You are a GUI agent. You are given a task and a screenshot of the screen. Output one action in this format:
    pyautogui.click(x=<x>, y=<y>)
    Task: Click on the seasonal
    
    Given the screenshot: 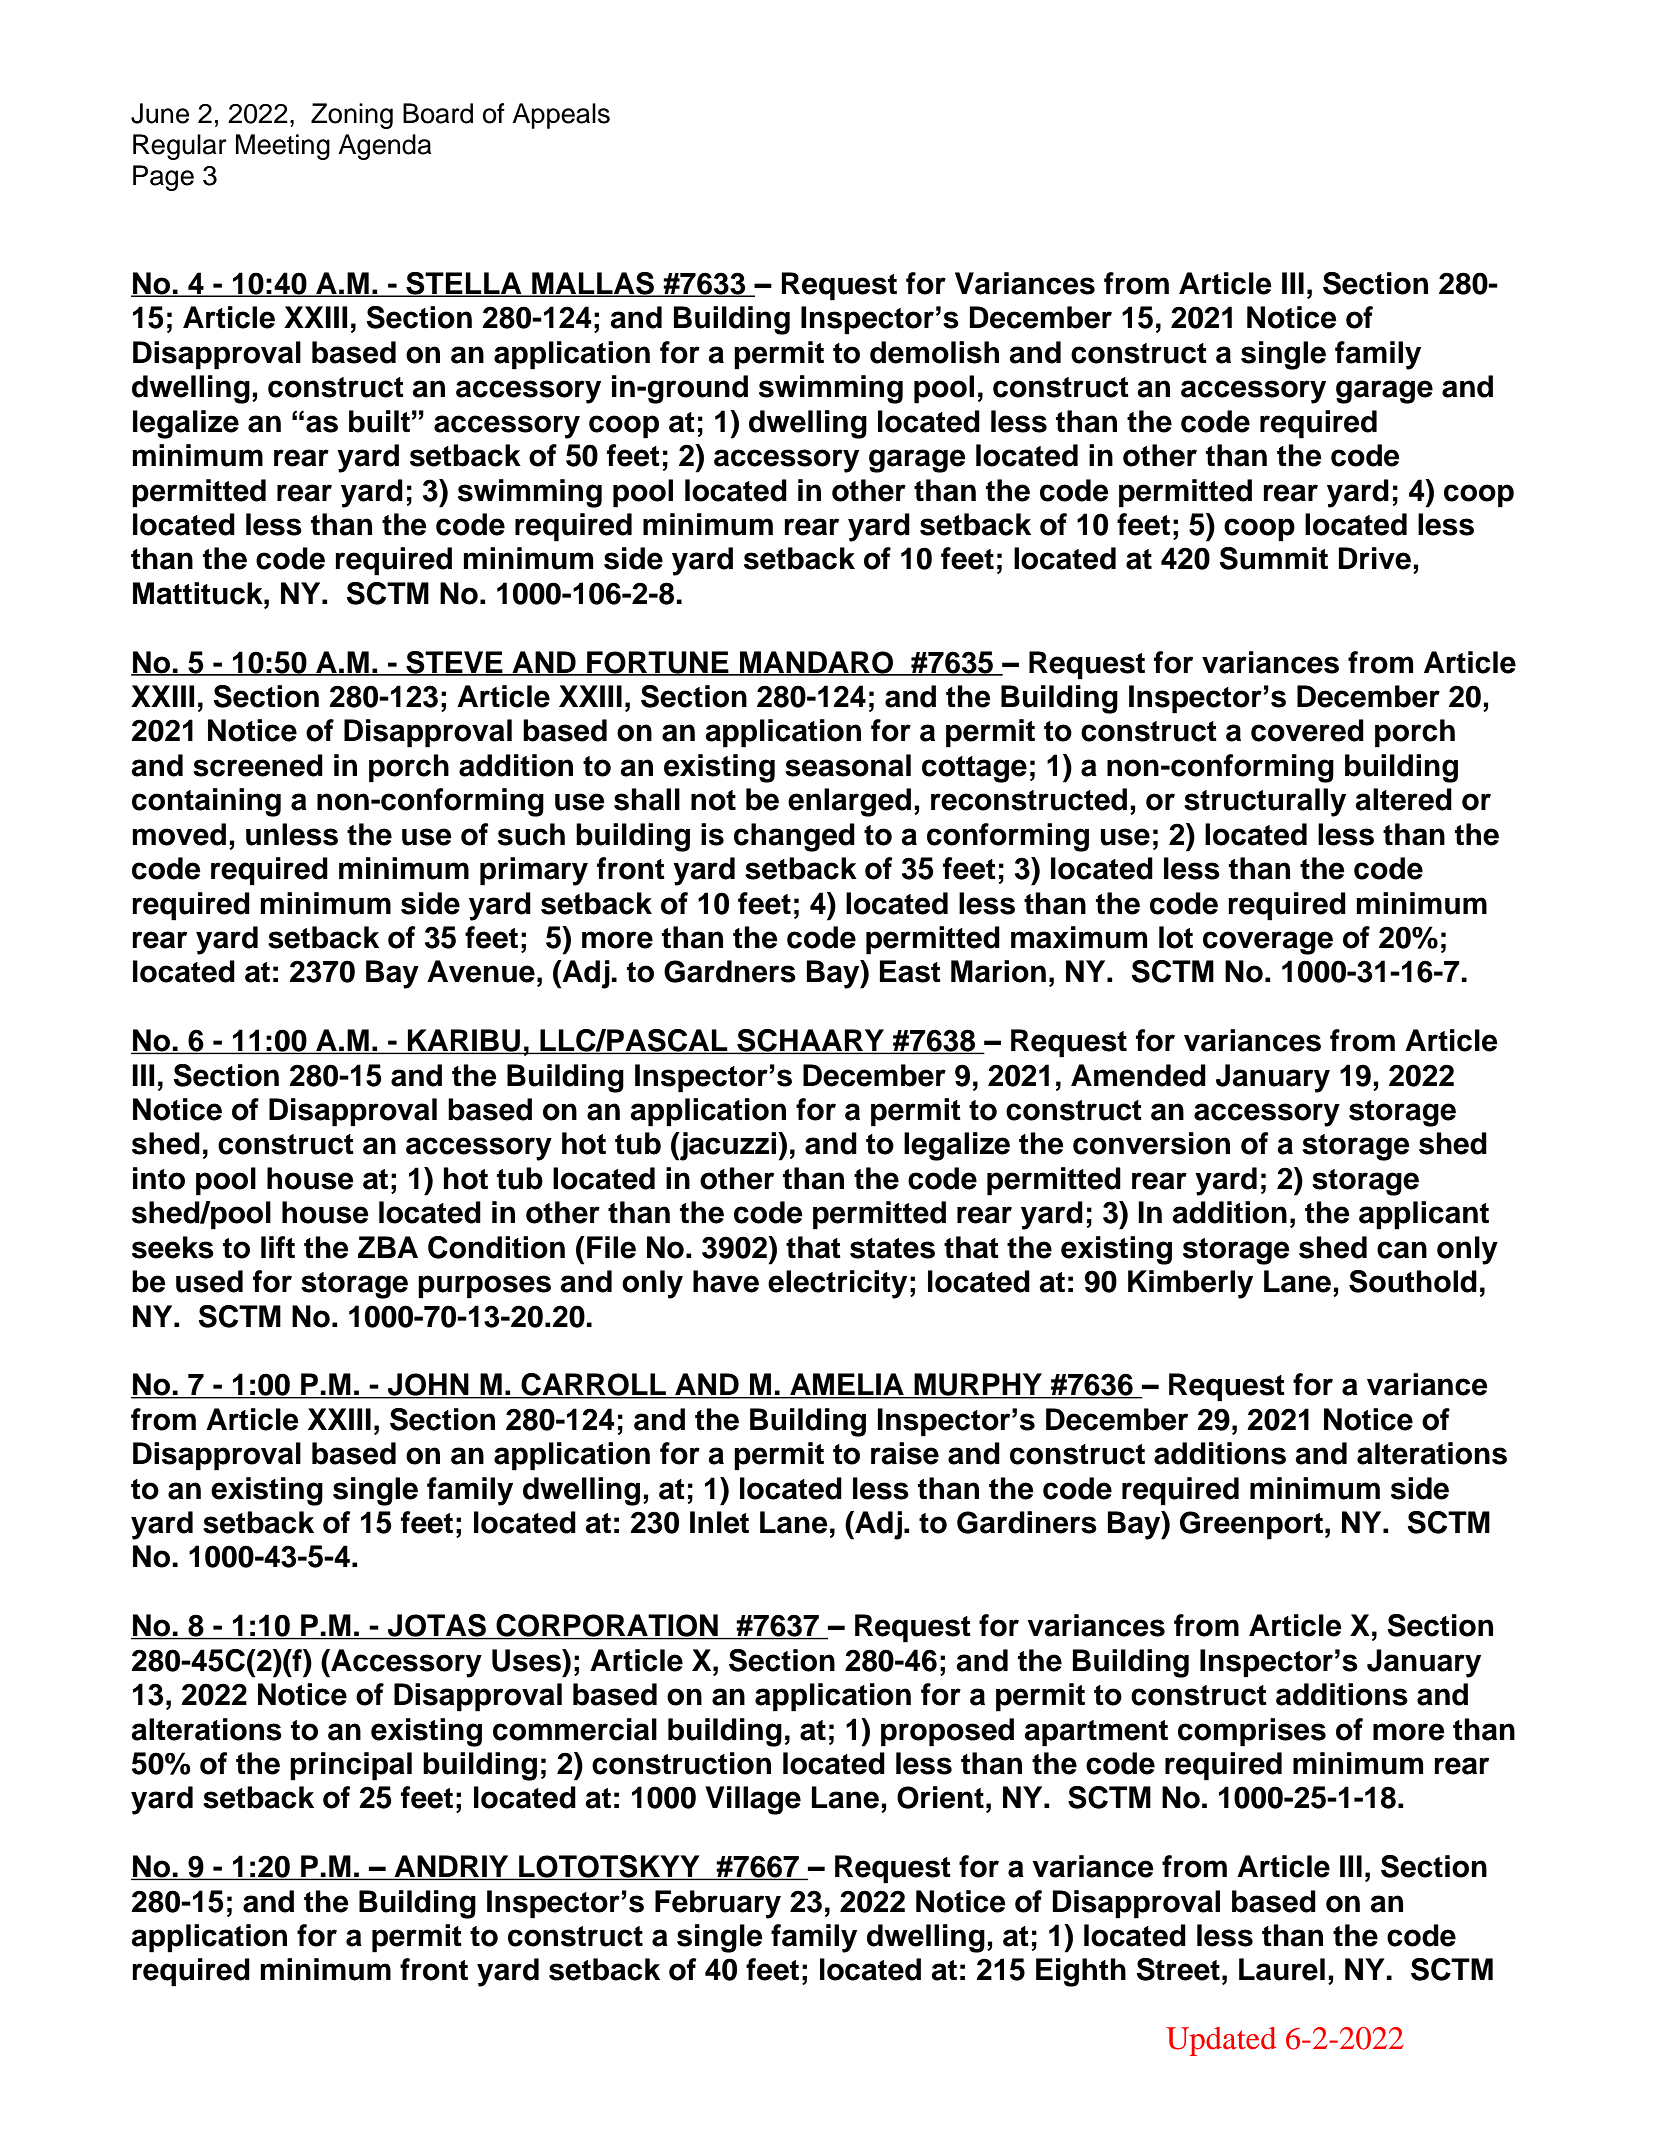 What is the action you would take?
    pyautogui.click(x=848, y=765)
